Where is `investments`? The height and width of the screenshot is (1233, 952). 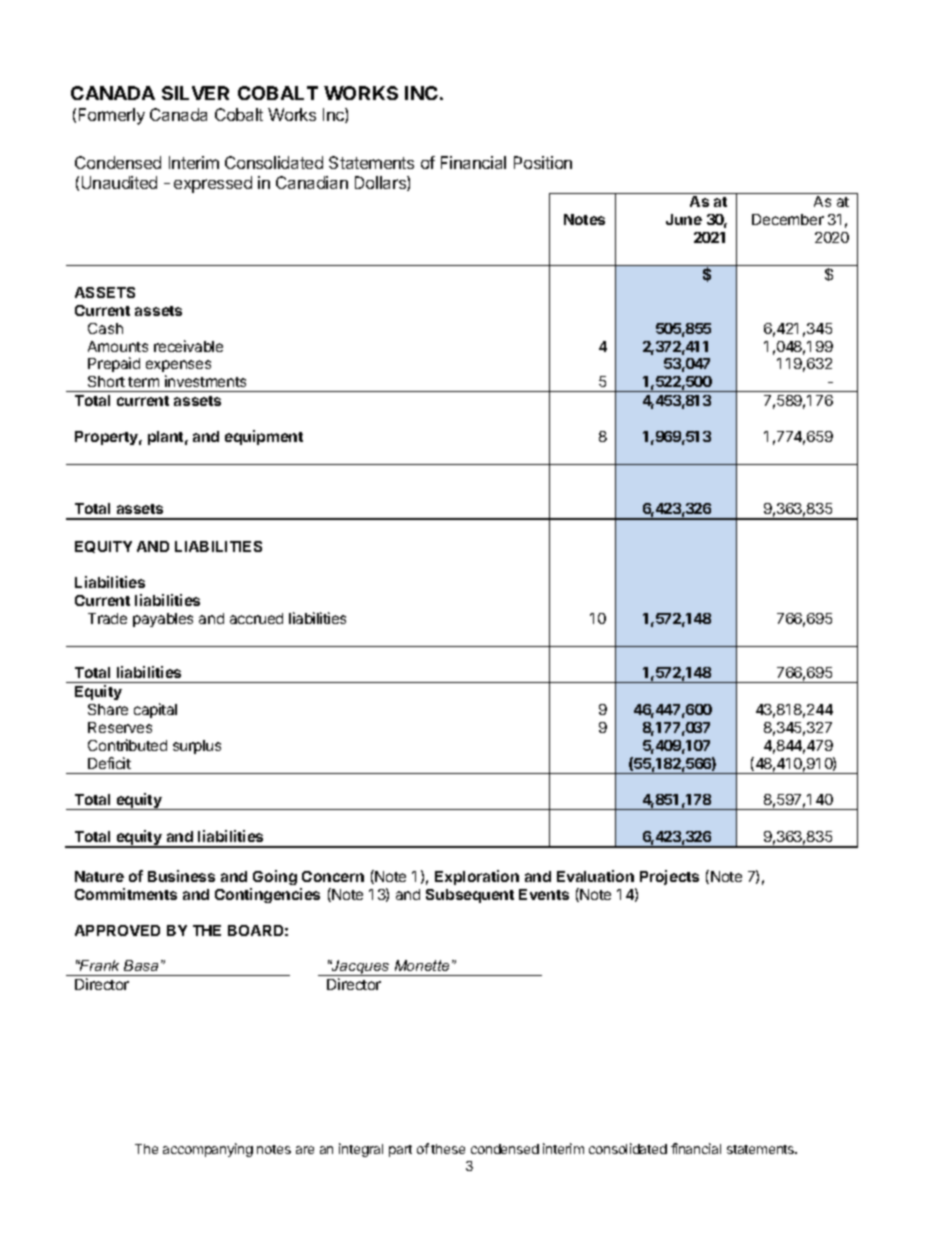 investments is located at coordinates (205, 381).
